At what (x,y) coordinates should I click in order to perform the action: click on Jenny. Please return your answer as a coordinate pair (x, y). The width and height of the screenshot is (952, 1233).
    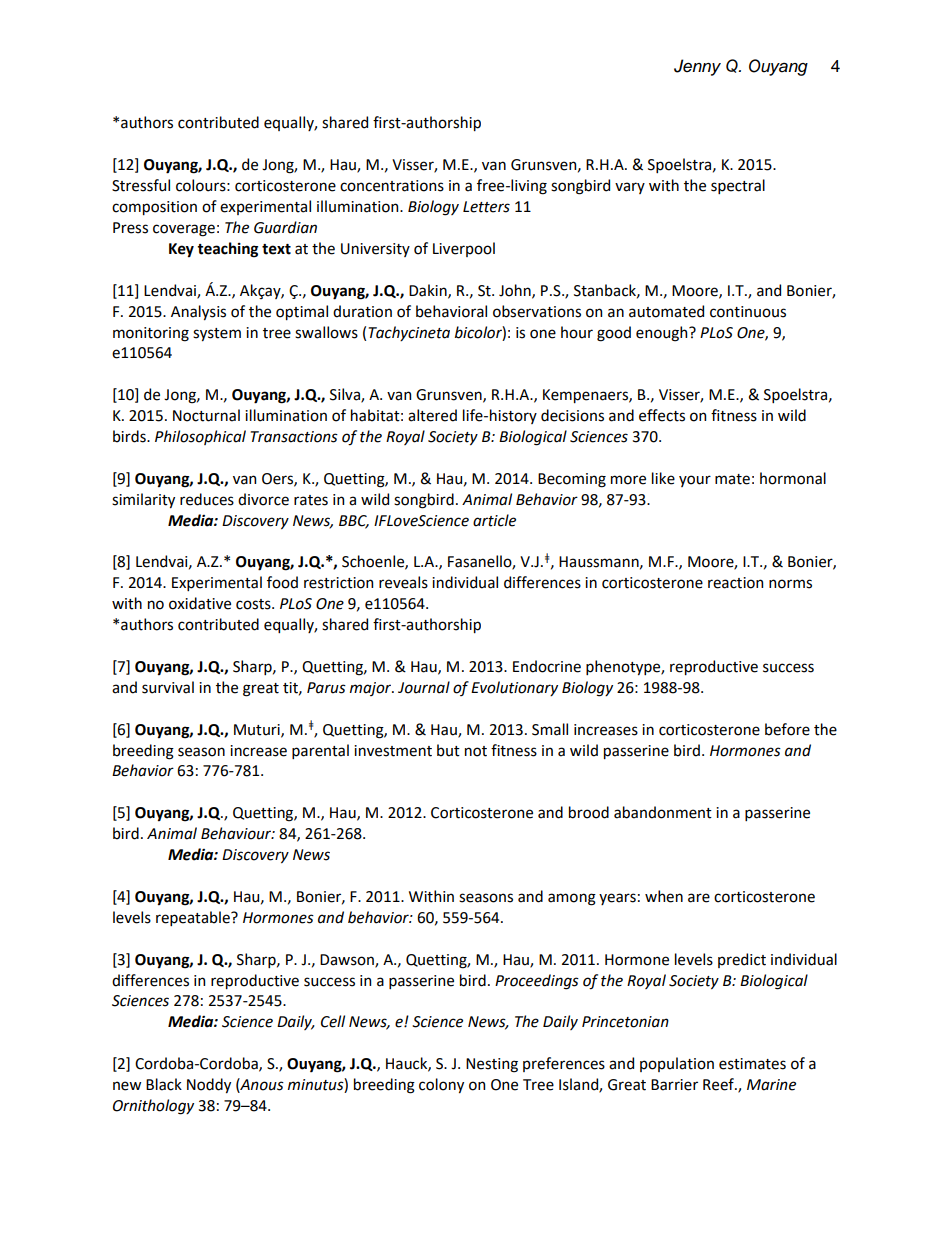
    Looking at the image, I should click on (697, 67).
